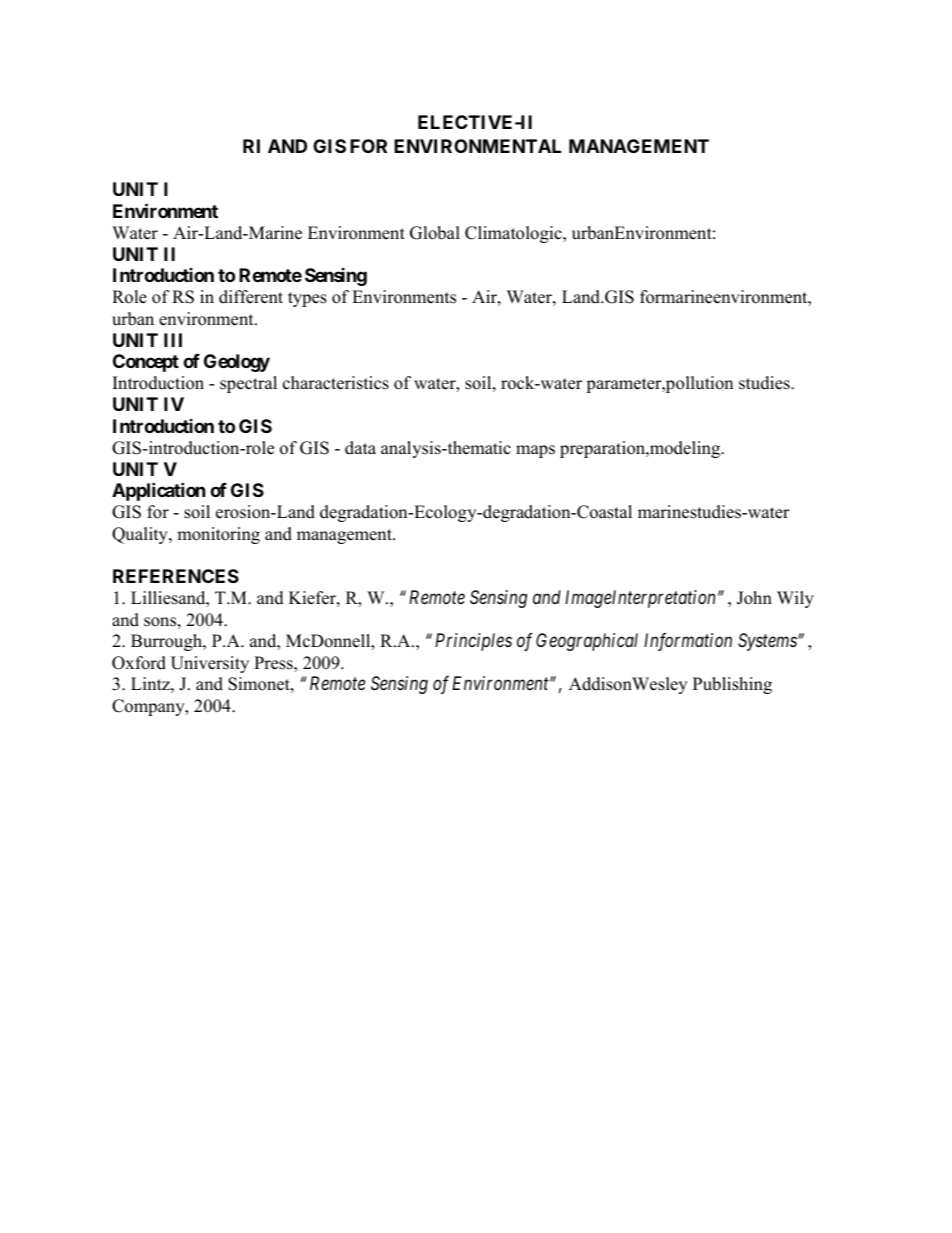 The width and height of the screenshot is (952, 1233). I want to click on characteristics, so click(336, 383).
